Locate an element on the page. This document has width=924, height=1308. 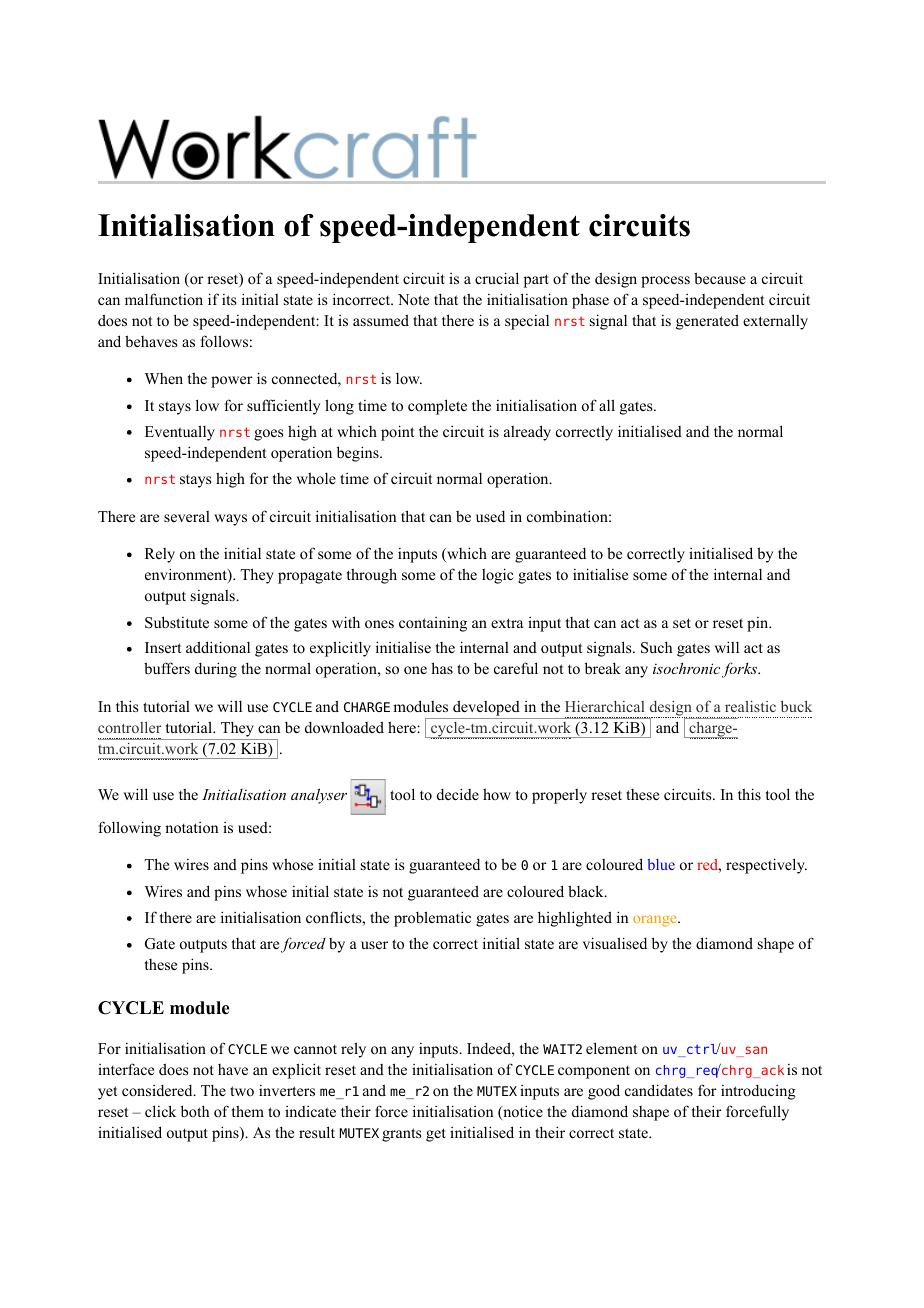
realistic is located at coordinates (750, 706).
